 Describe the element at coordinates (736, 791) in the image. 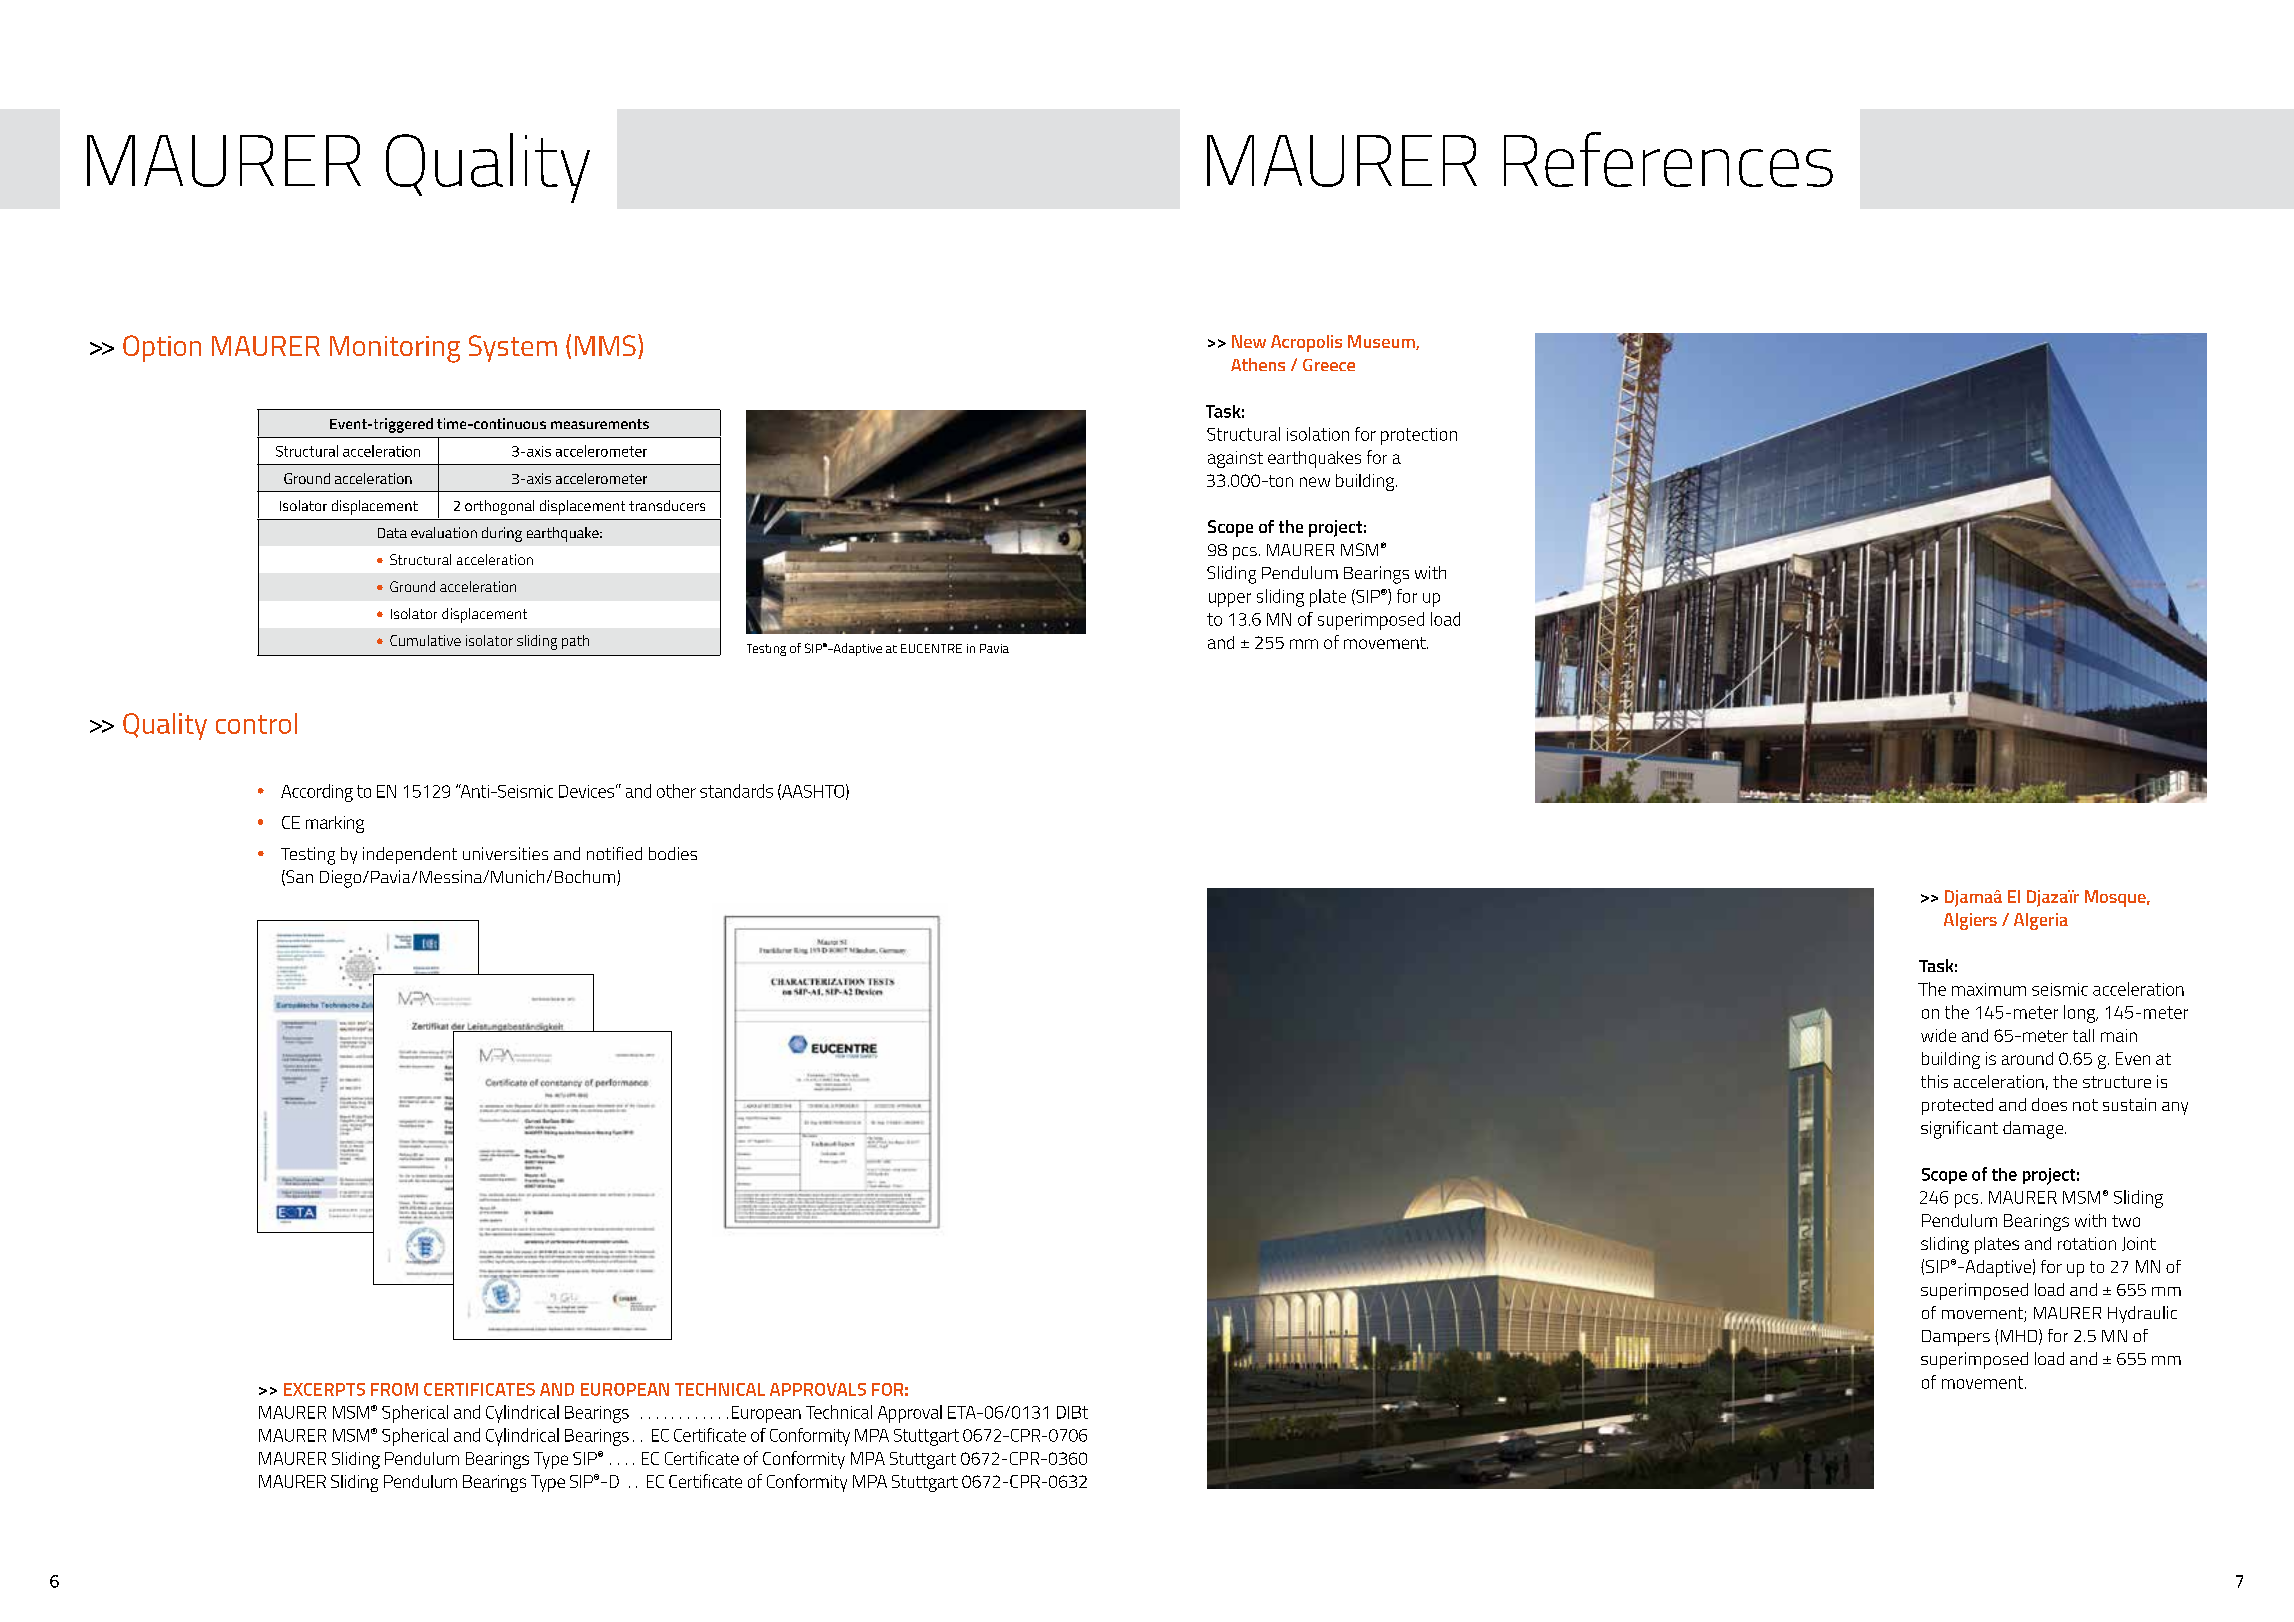

I see `standards` at that location.
